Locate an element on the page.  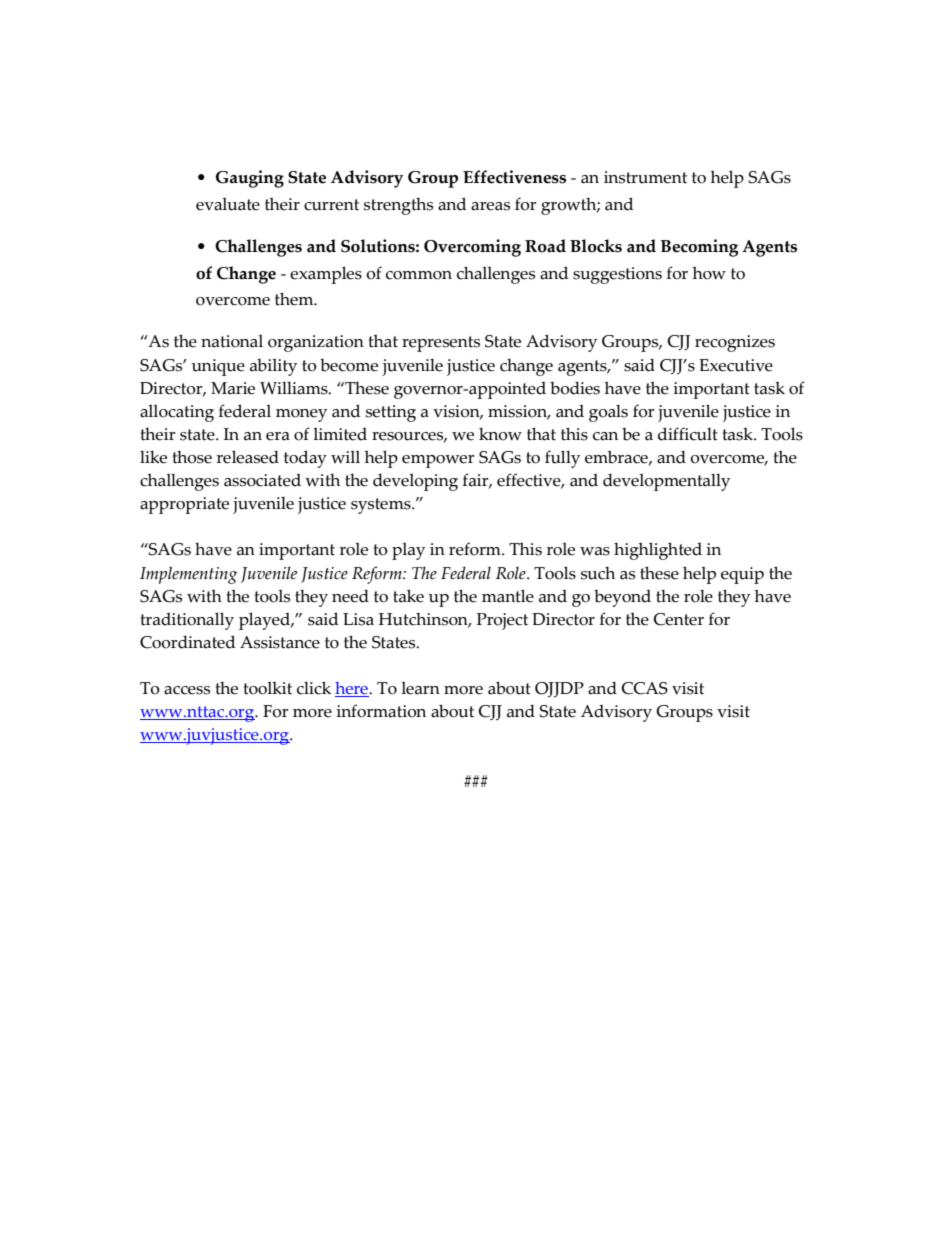
Center is located at coordinates (679, 619).
